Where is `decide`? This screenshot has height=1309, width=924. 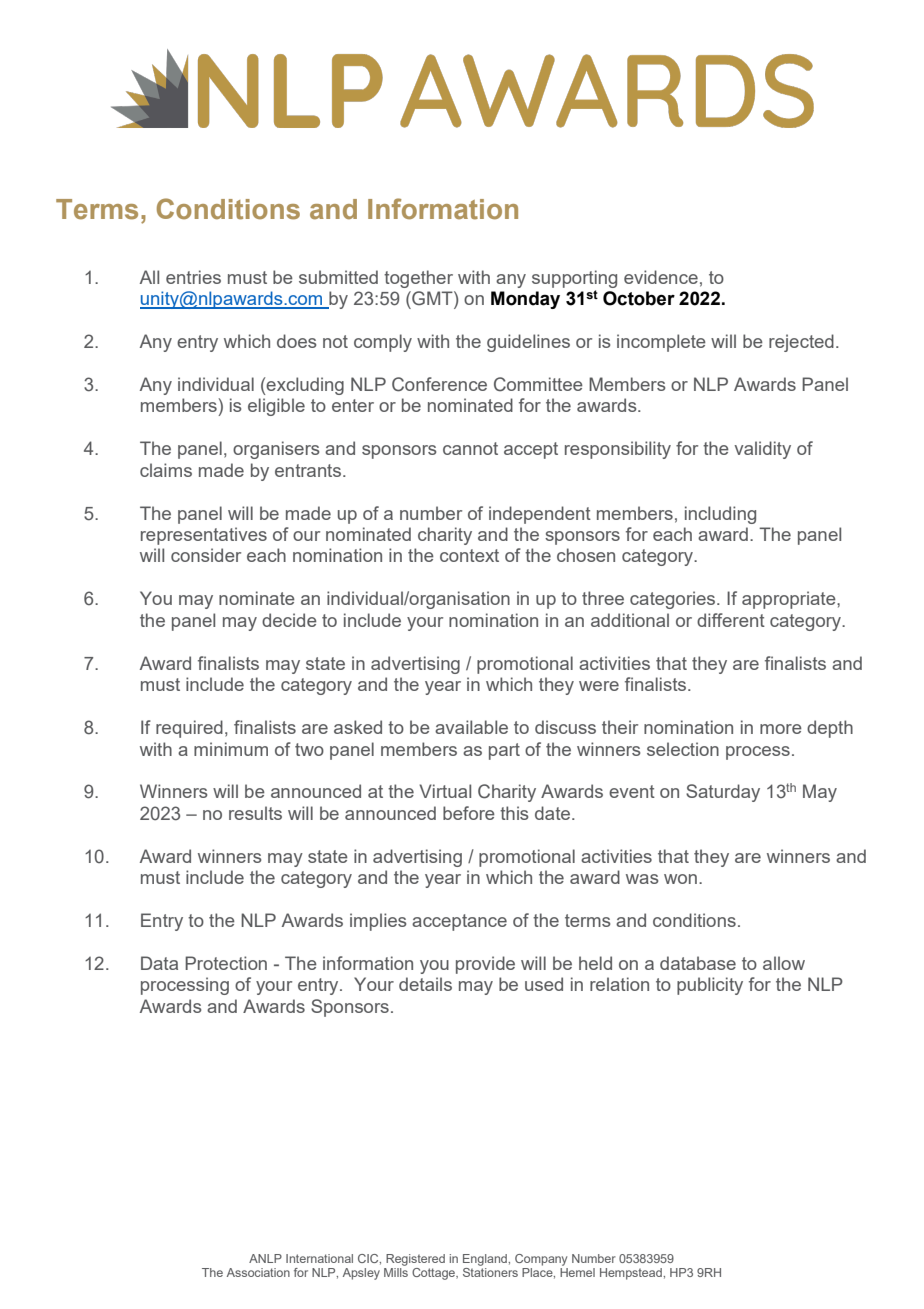
decide is located at coordinates (289, 620).
